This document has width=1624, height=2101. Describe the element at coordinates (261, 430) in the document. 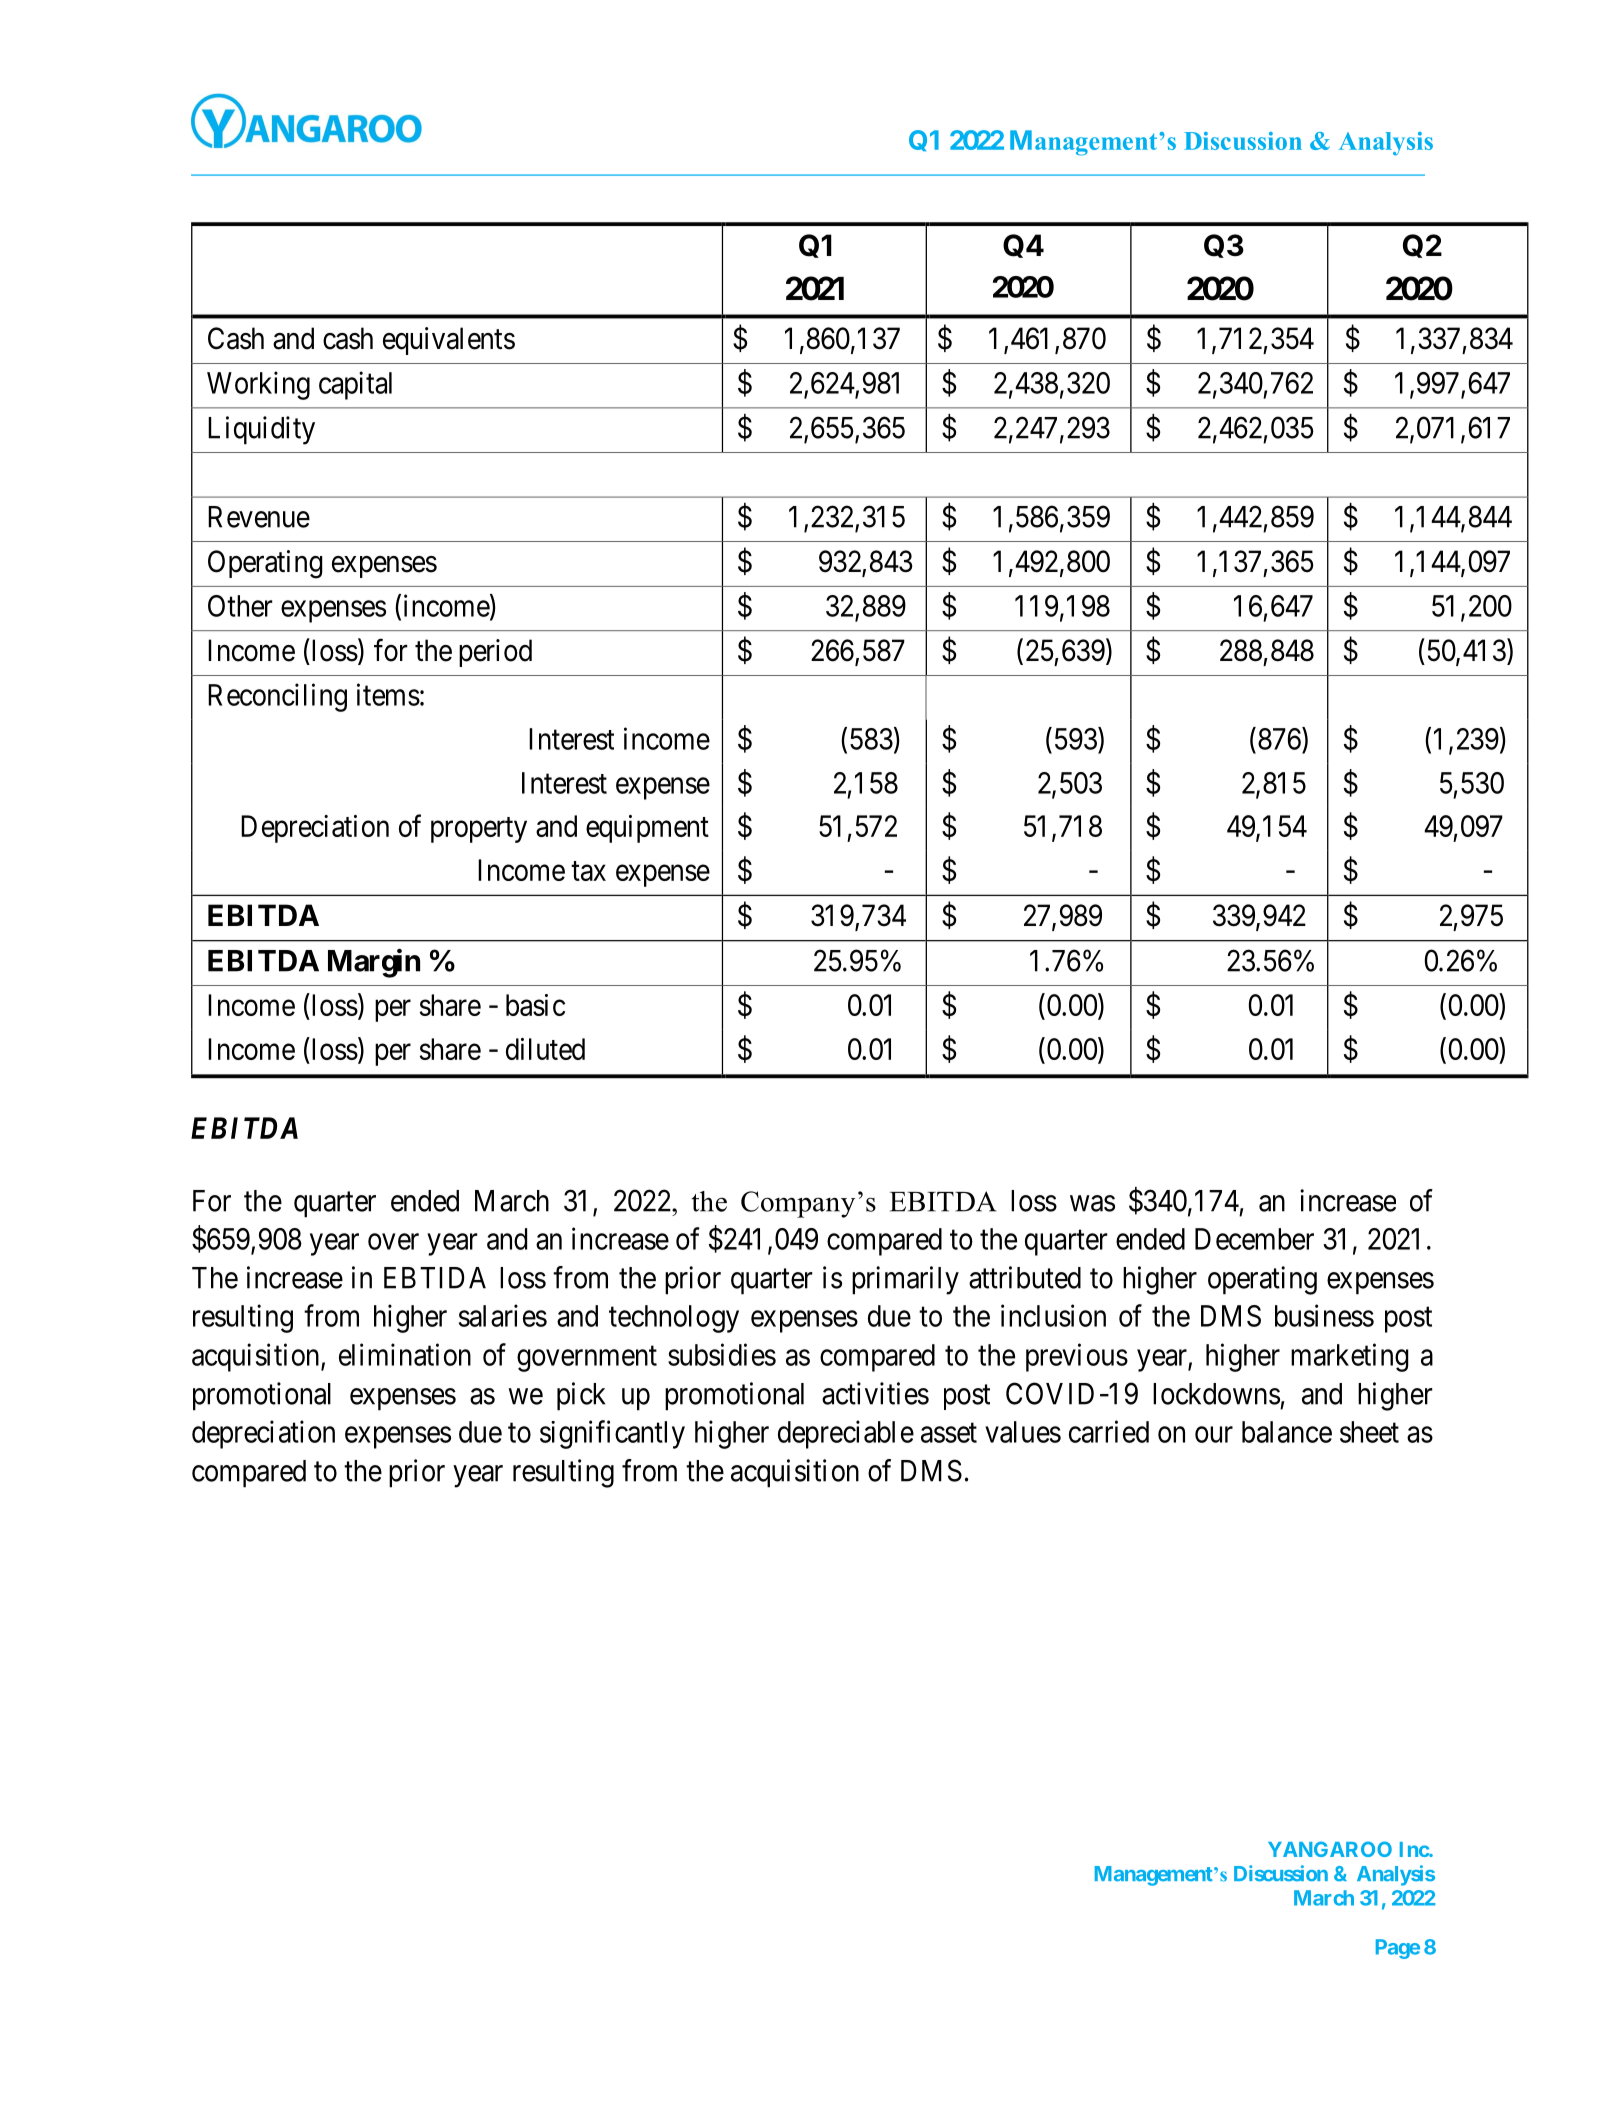

I see `Liquidity` at that location.
